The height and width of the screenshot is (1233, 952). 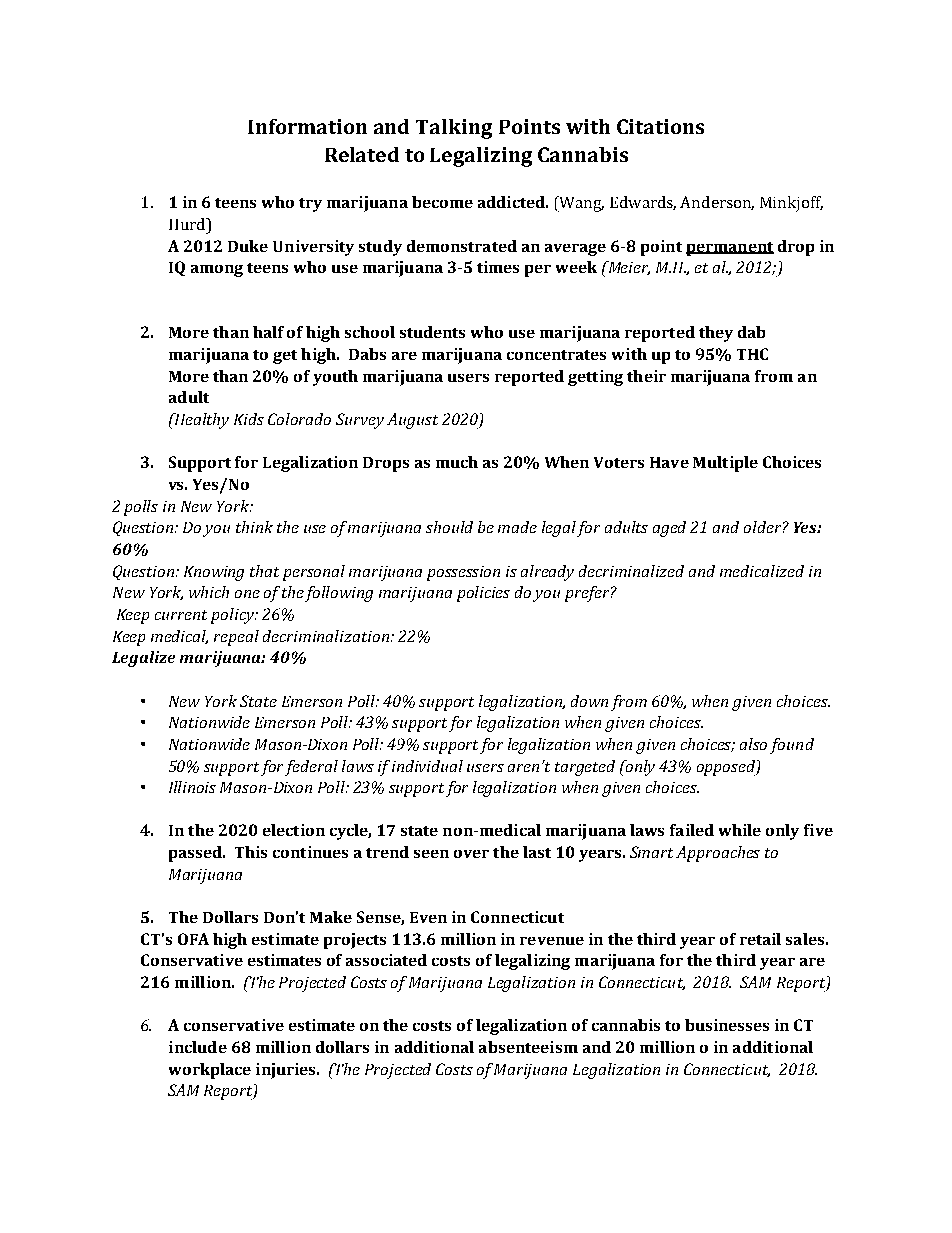 I want to click on decriminalized, so click(x=631, y=571).
